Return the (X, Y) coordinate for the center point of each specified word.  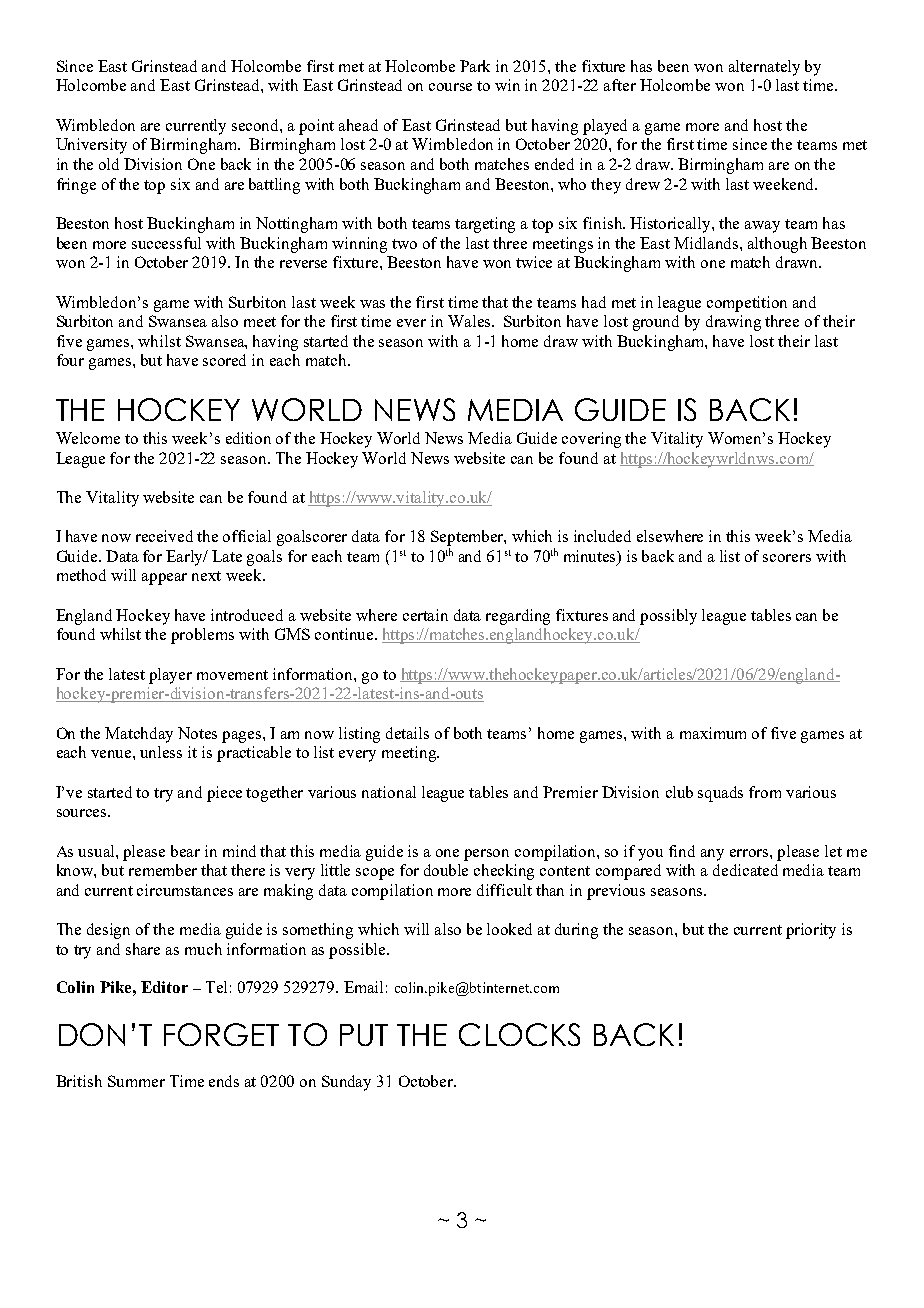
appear (164, 579)
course (450, 87)
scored (224, 360)
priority (811, 931)
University (91, 146)
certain (425, 615)
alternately (764, 68)
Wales (470, 321)
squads (720, 794)
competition (747, 304)
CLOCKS (519, 1034)
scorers (787, 558)
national (389, 792)
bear (185, 851)
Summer (136, 1081)
